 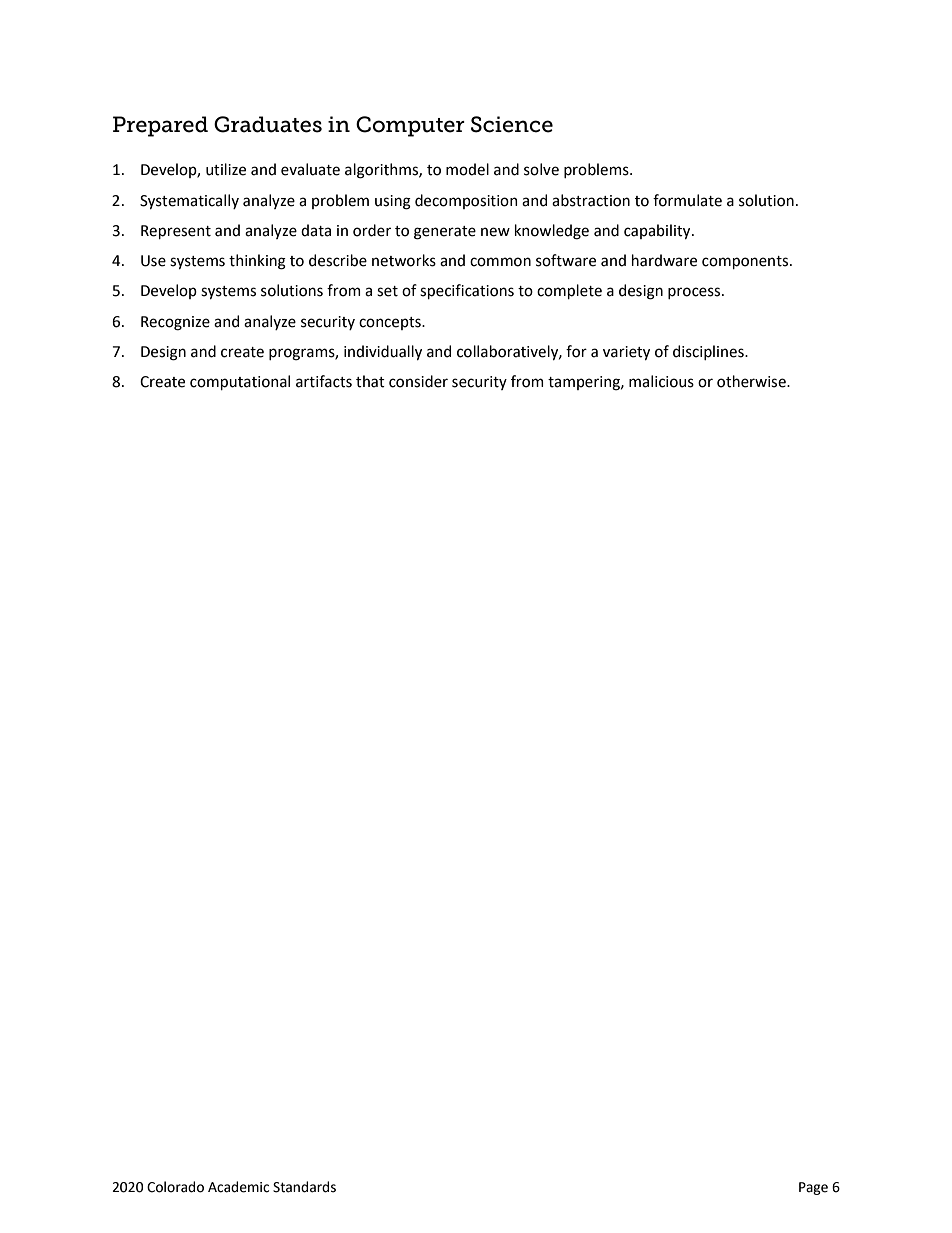 I want to click on formulate, so click(x=687, y=200).
